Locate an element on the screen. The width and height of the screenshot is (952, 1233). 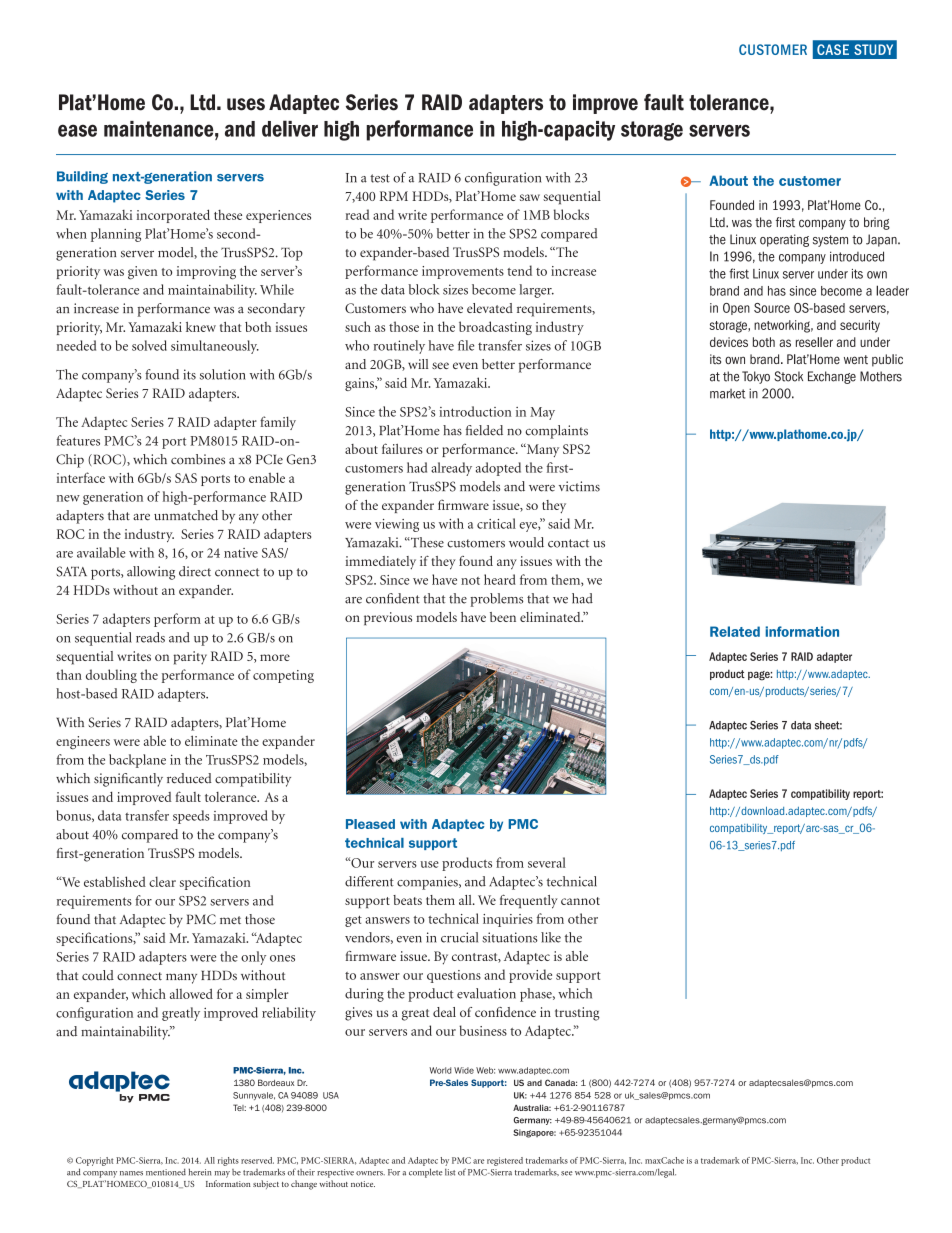
been is located at coordinates (503, 617).
